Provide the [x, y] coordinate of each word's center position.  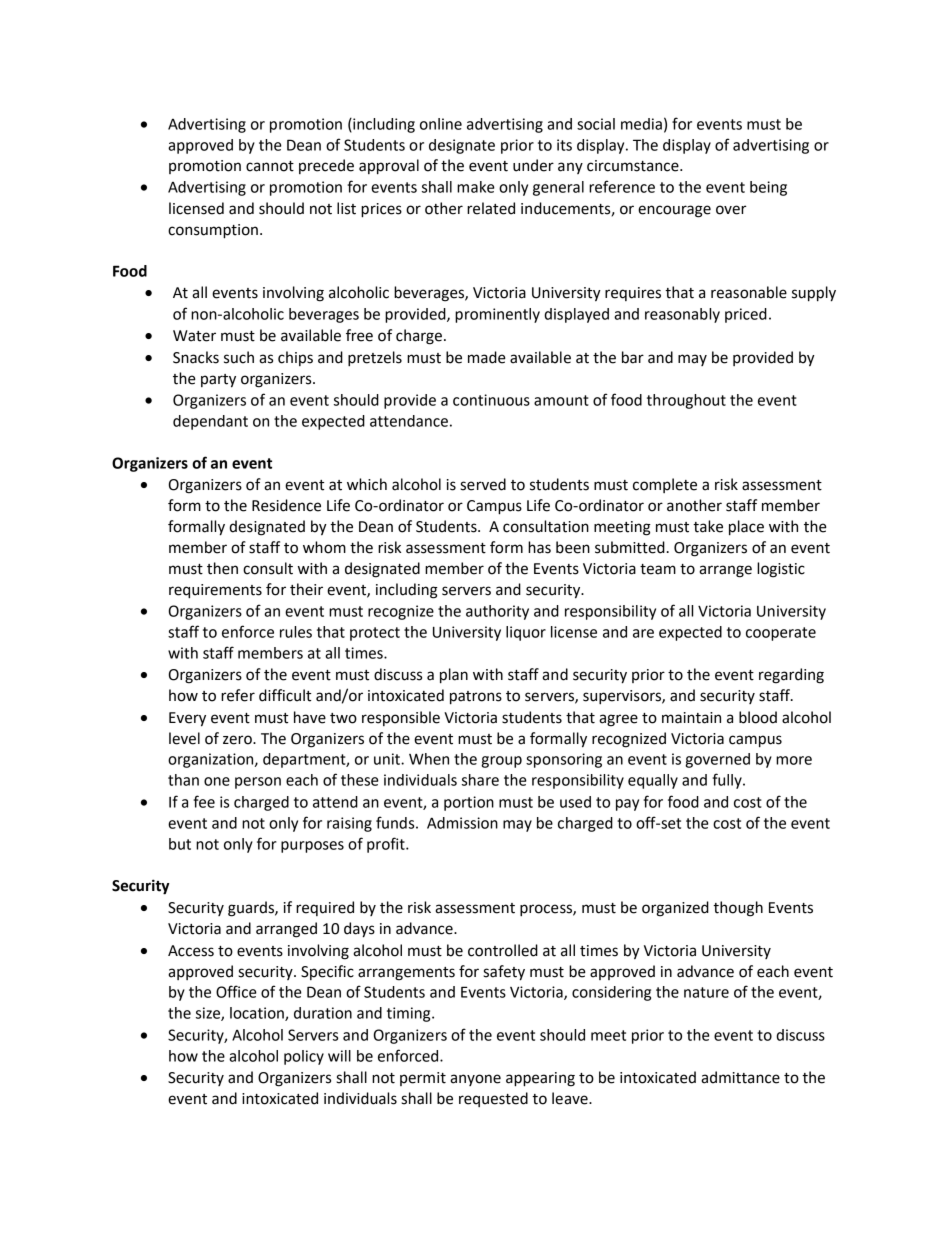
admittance [740, 1077]
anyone [475, 1080]
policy [304, 1057]
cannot [270, 166]
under [533, 165]
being [768, 188]
